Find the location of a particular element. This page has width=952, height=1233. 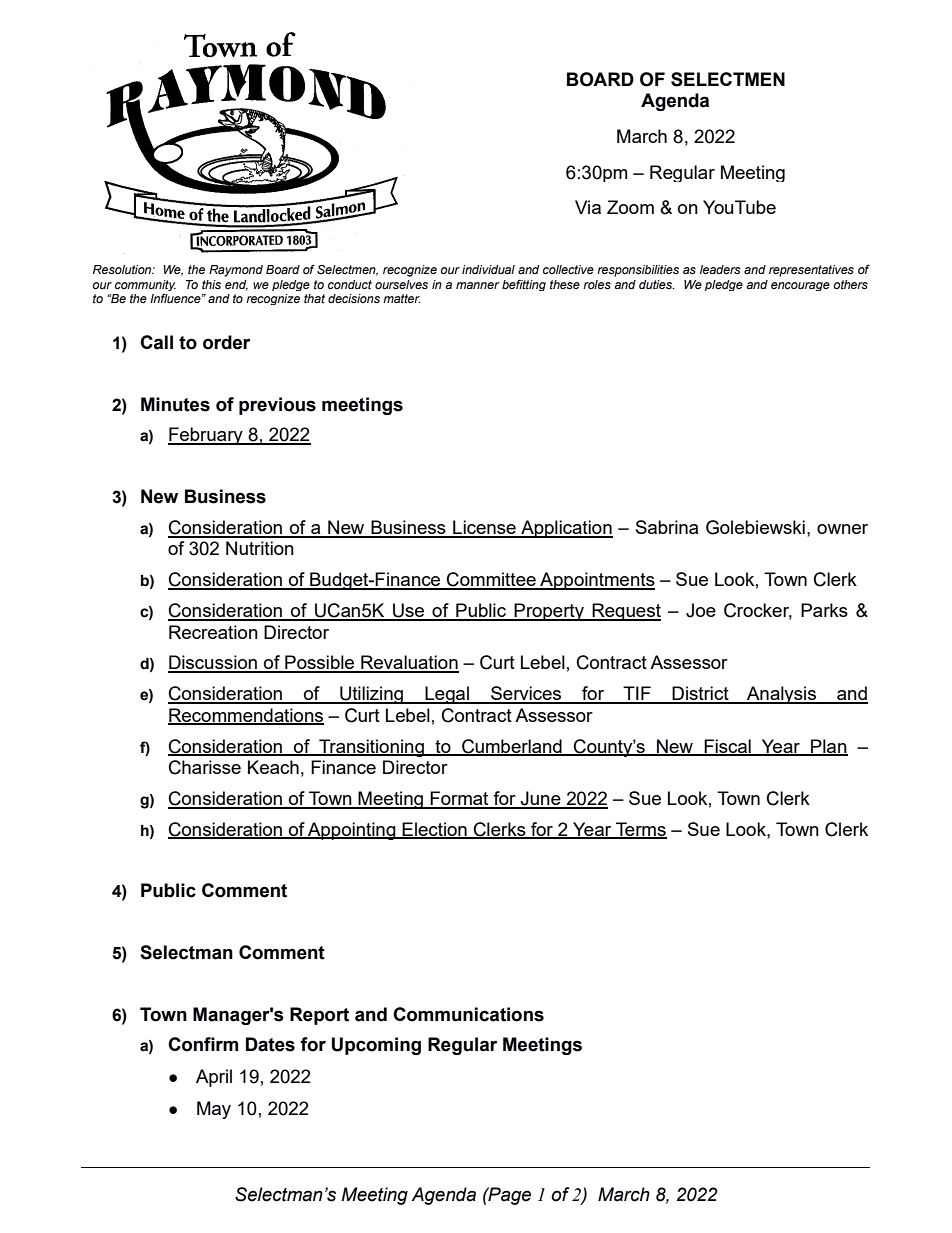

leaders is located at coordinates (720, 269).
